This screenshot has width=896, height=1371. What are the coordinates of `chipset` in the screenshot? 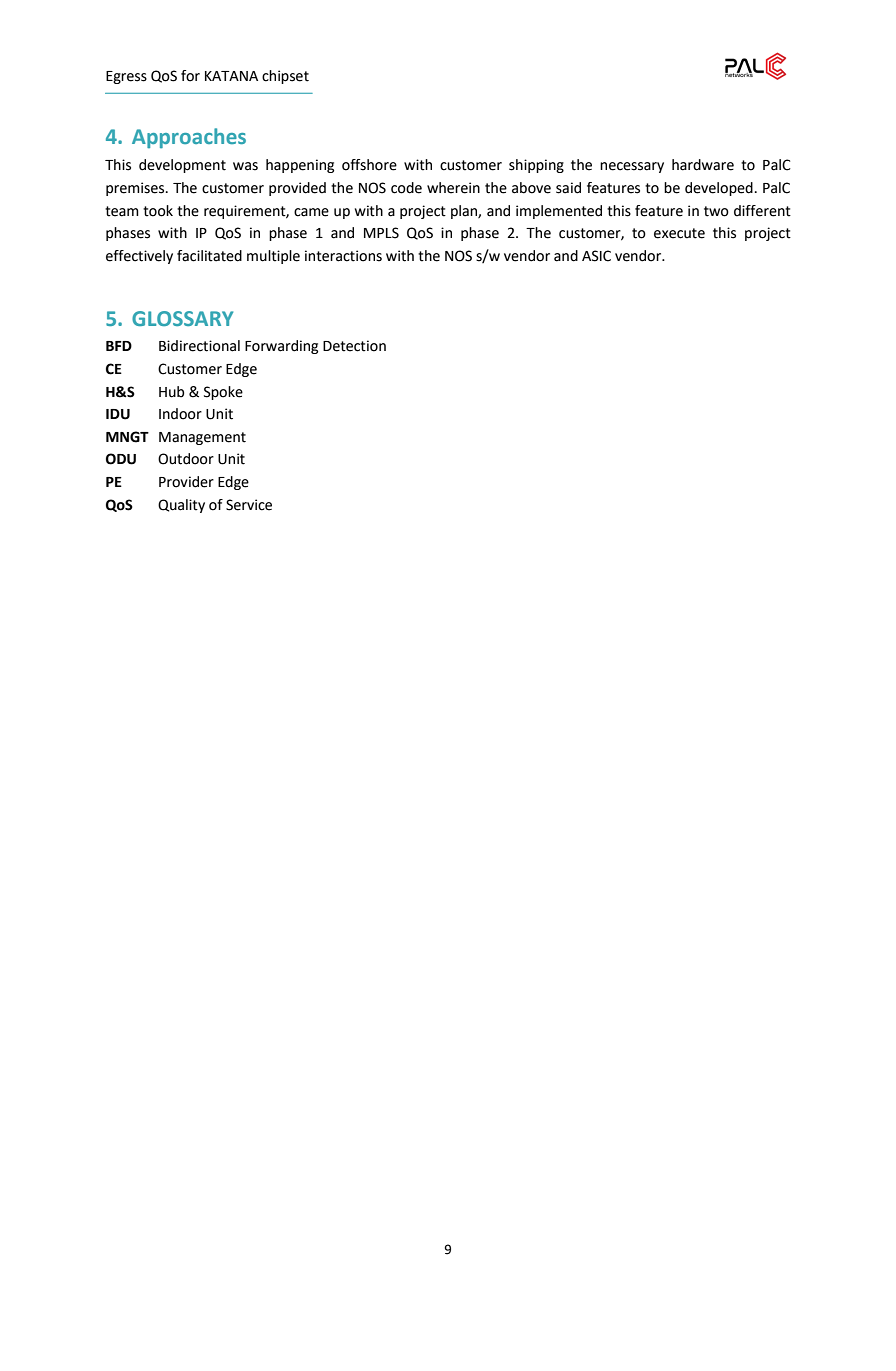 It's located at (285, 77).
